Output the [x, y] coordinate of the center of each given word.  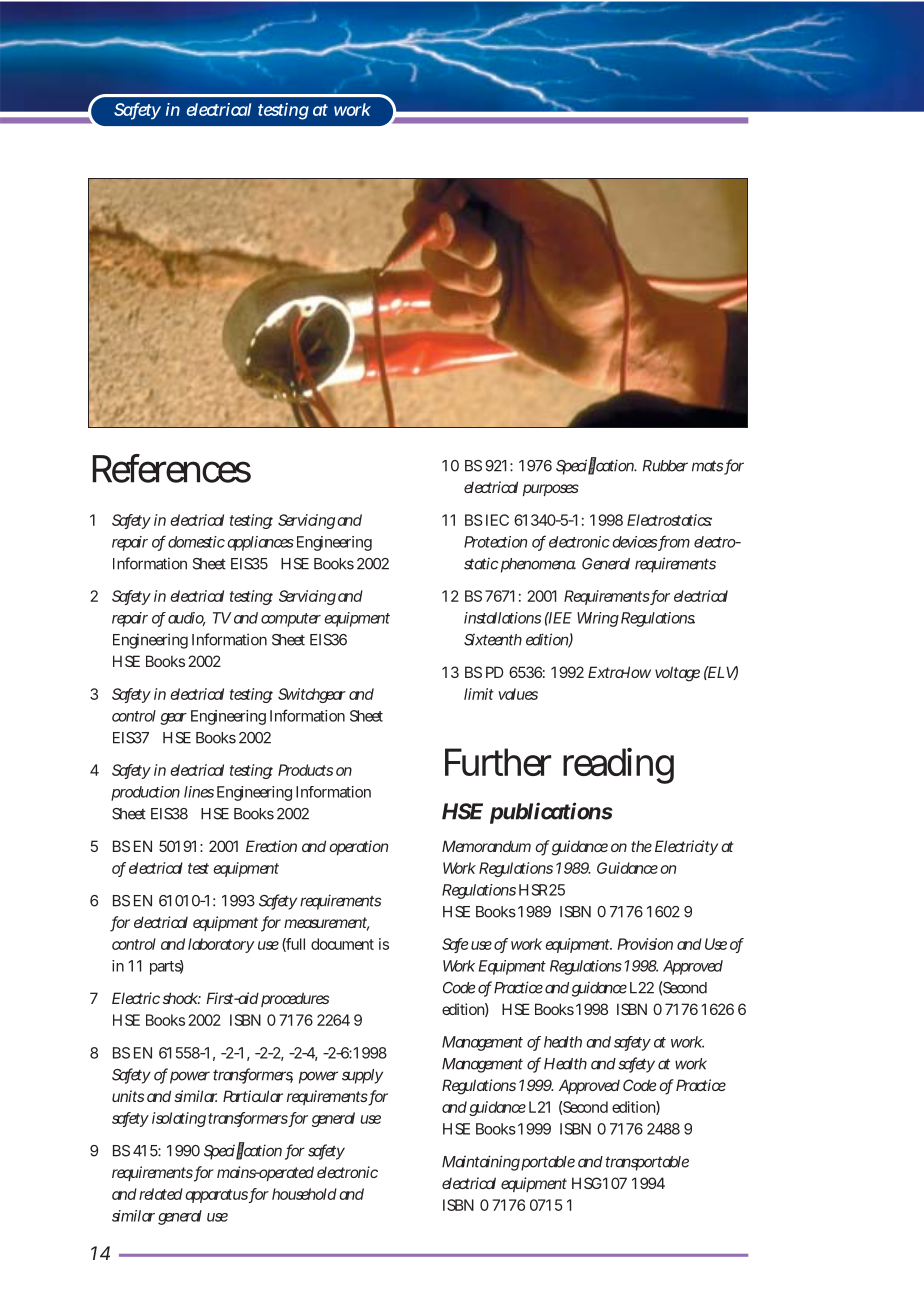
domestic [196, 542]
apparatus [216, 1196]
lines [199, 792]
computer [291, 620]
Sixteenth [493, 639]
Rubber [665, 466]
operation [358, 847]
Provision [645, 944]
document [342, 944]
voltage [677, 674]
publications [551, 813]
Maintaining [481, 1163]
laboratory [221, 945]
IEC [497, 520]
